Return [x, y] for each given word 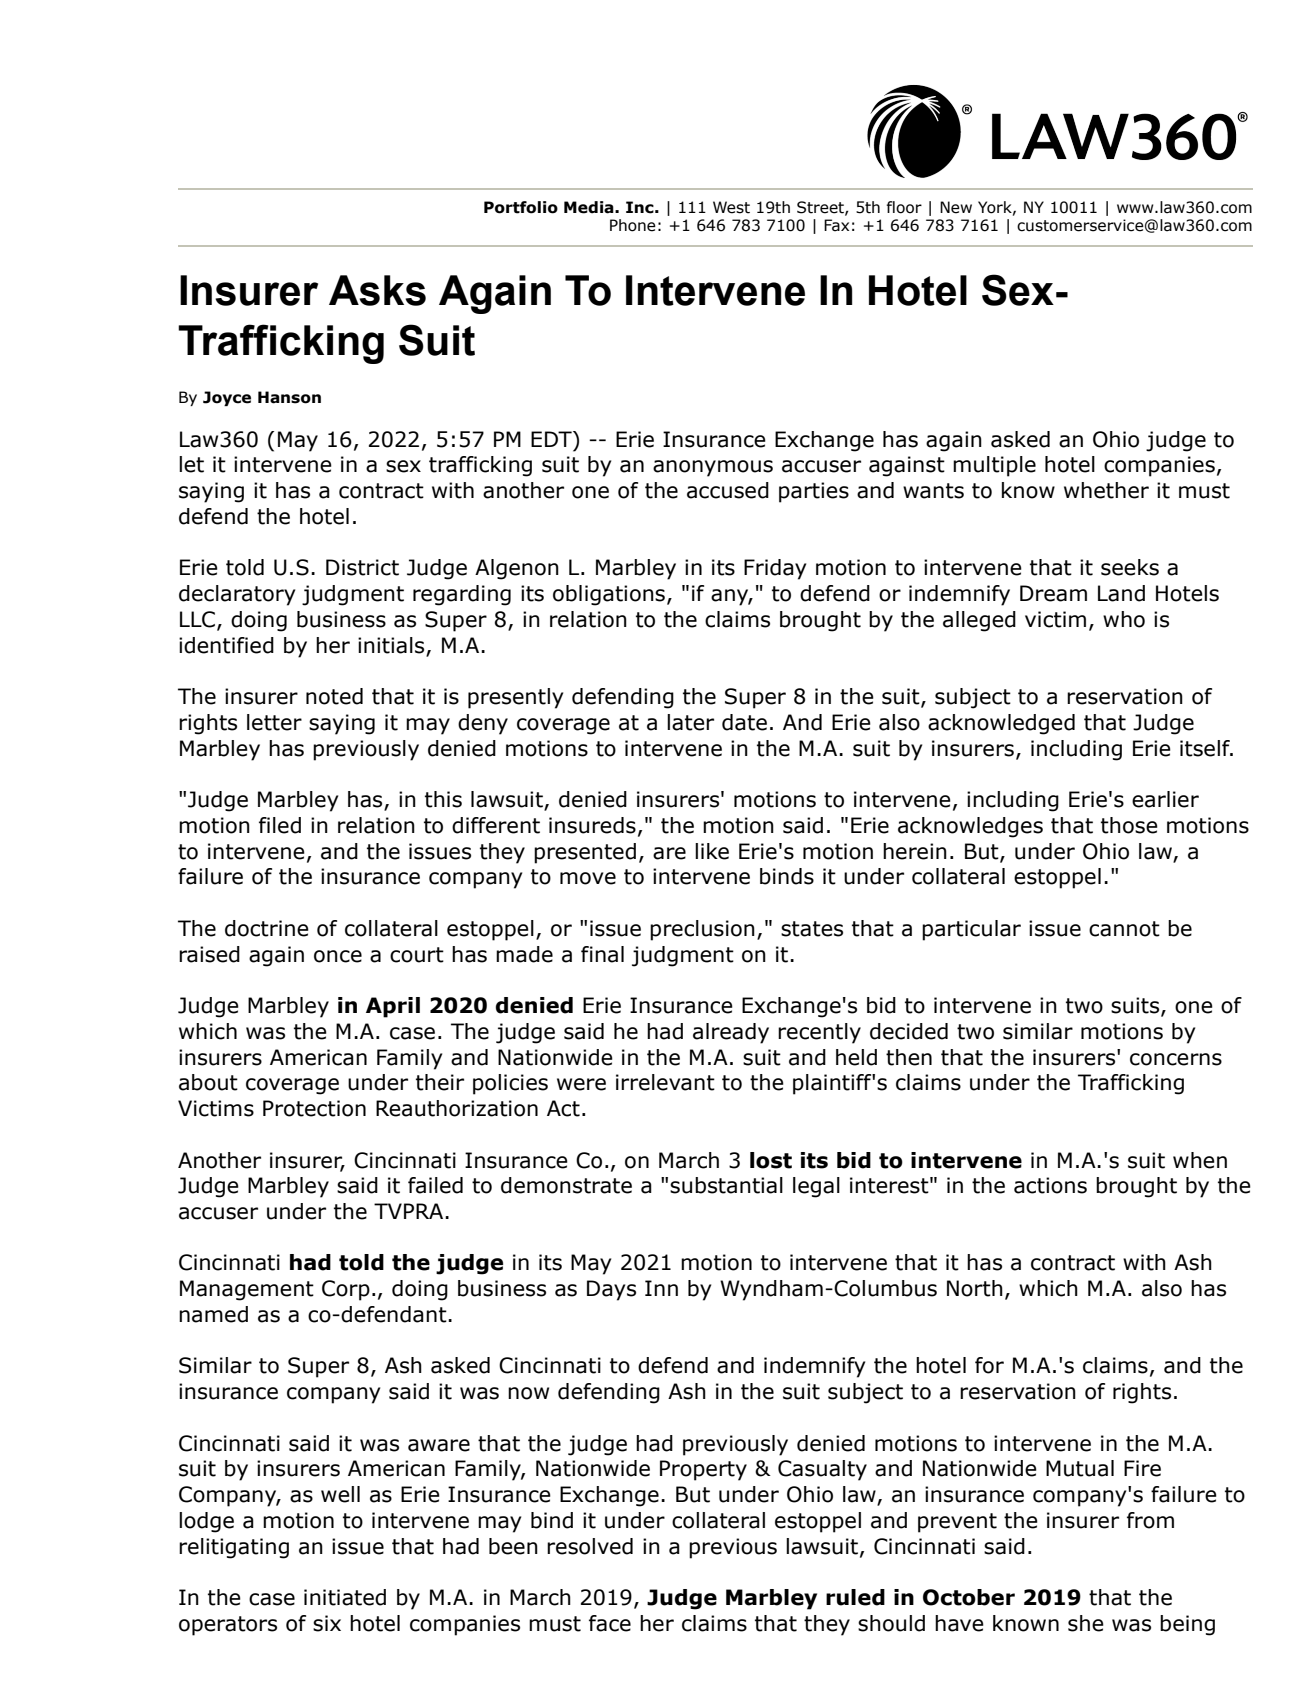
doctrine [267, 928]
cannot [1124, 929]
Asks [377, 290]
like [712, 851]
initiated [345, 1597]
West [731, 207]
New [956, 207]
